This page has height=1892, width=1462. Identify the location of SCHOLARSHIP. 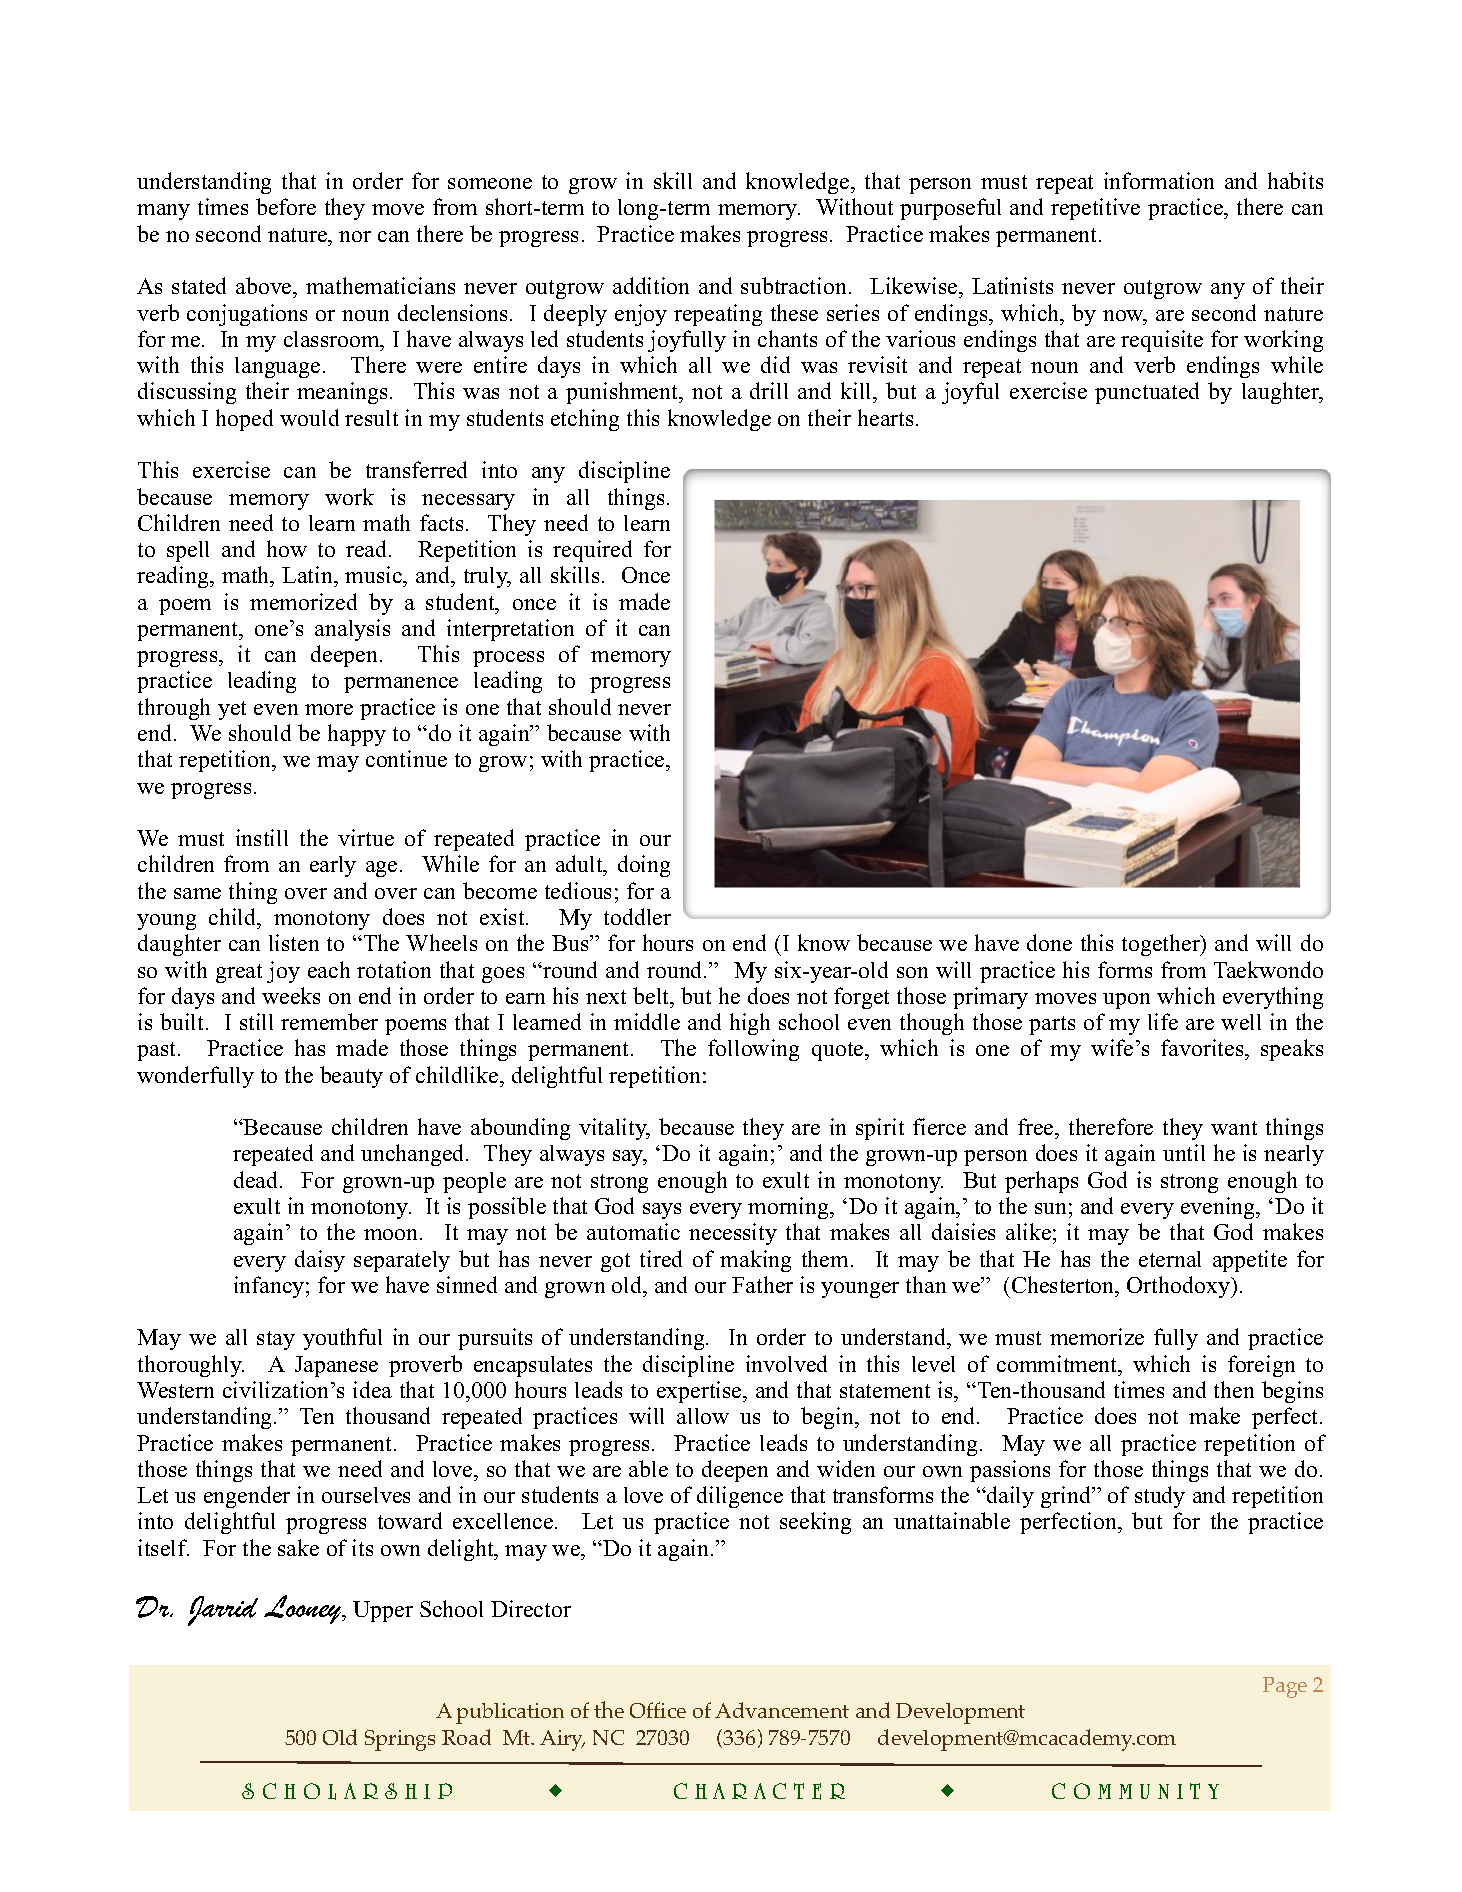
(347, 1791).
